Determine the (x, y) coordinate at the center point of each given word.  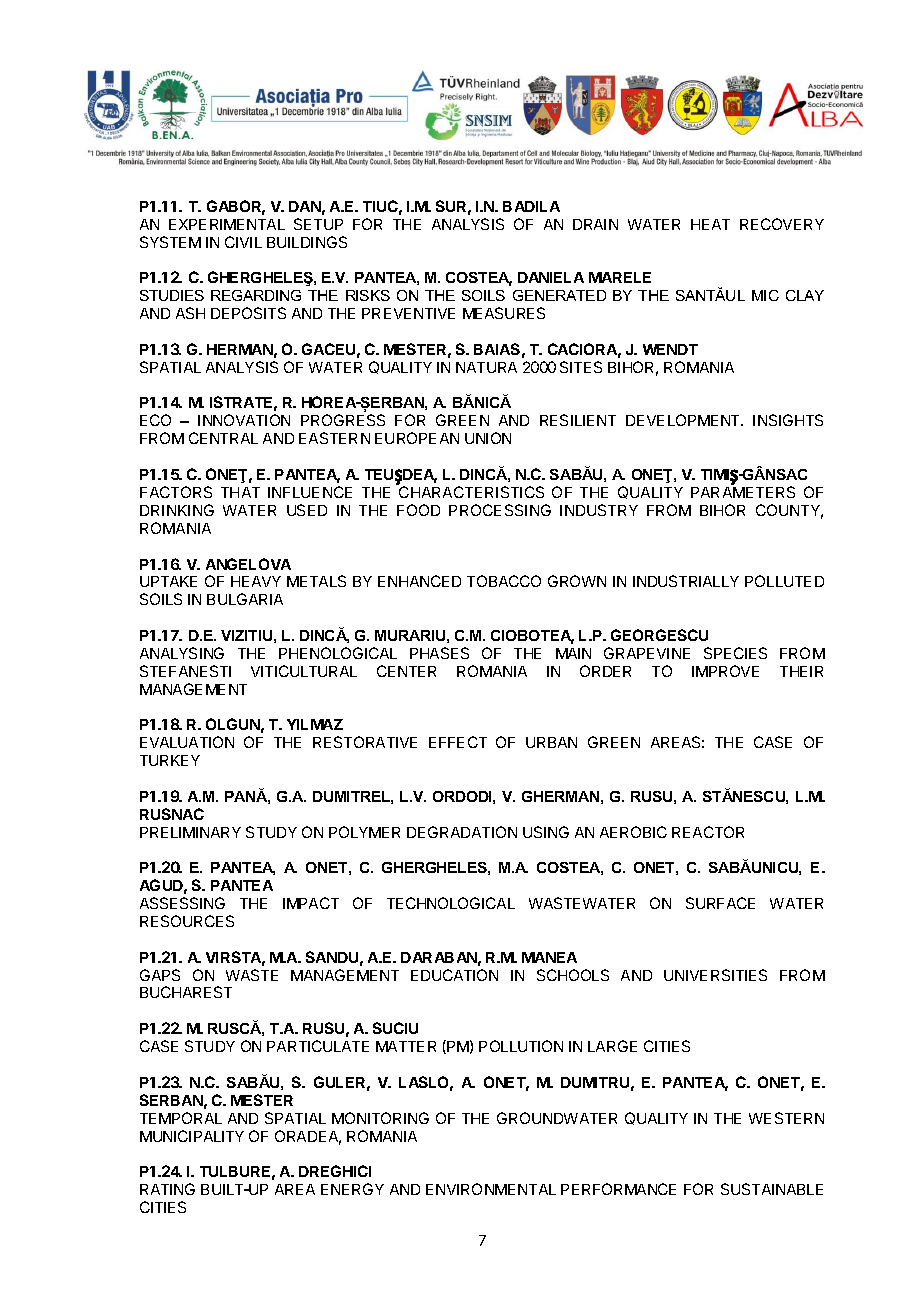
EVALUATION (187, 742)
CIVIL (243, 242)
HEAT (710, 224)
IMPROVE (725, 671)
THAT (240, 492)
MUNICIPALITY (192, 1136)
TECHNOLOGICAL (451, 903)
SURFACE (720, 903)
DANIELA (551, 277)
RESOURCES (187, 921)
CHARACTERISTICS (471, 492)
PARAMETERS (743, 492)
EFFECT (458, 742)
